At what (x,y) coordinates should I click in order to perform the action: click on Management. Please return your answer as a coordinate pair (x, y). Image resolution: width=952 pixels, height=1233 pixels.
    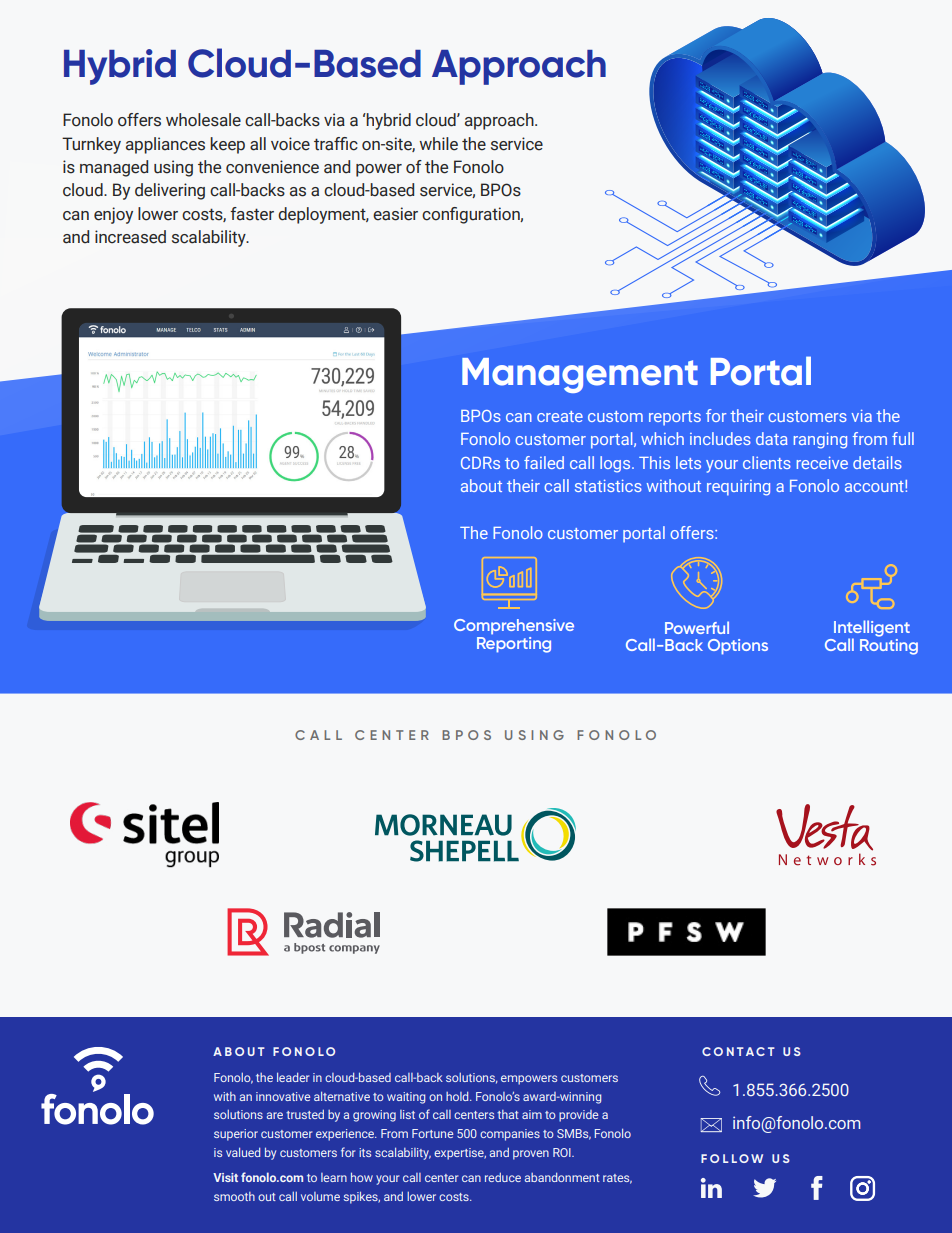
    Looking at the image, I should click on (580, 375).
